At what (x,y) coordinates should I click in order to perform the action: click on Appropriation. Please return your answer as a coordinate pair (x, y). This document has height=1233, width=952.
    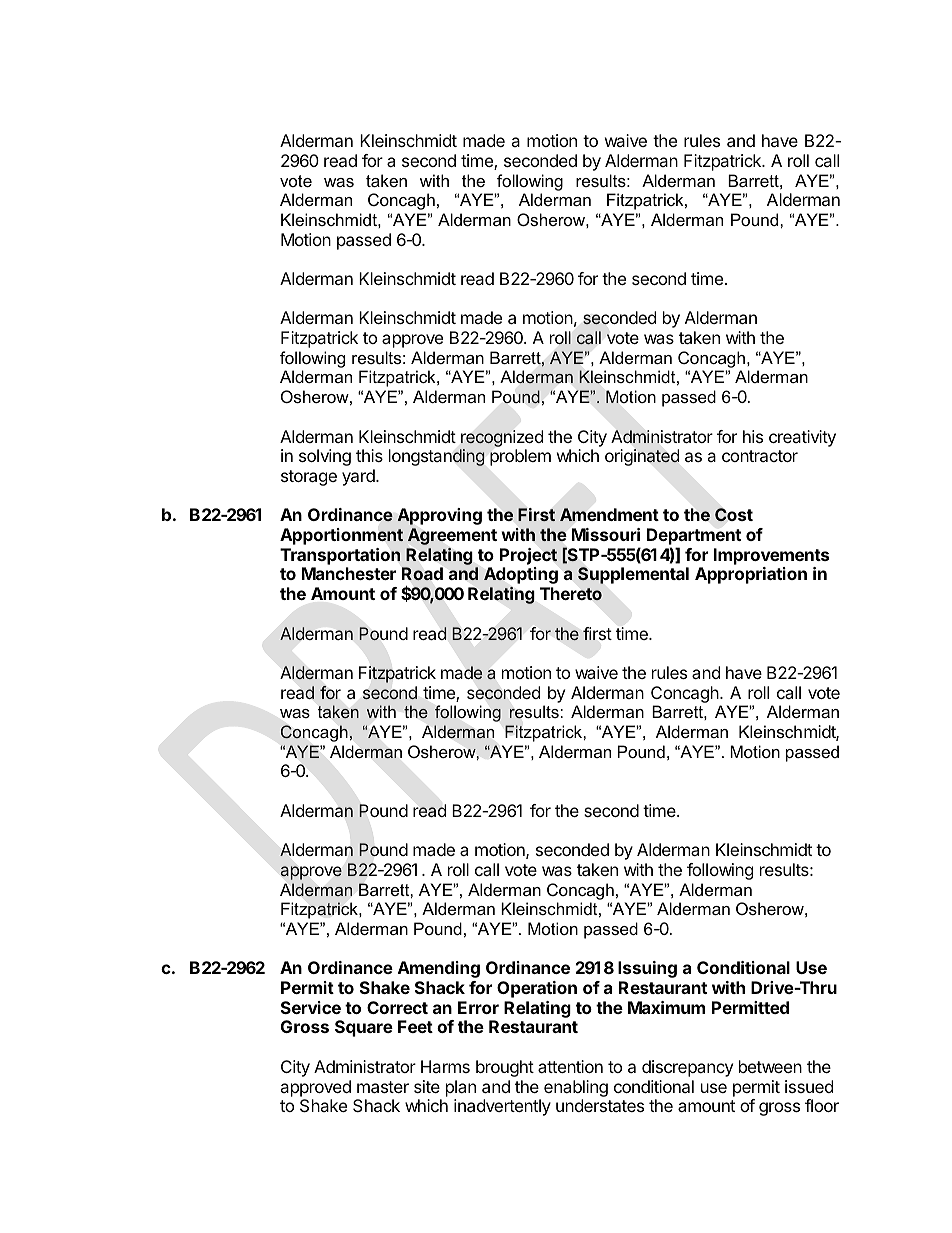
    Looking at the image, I should click on (751, 575).
